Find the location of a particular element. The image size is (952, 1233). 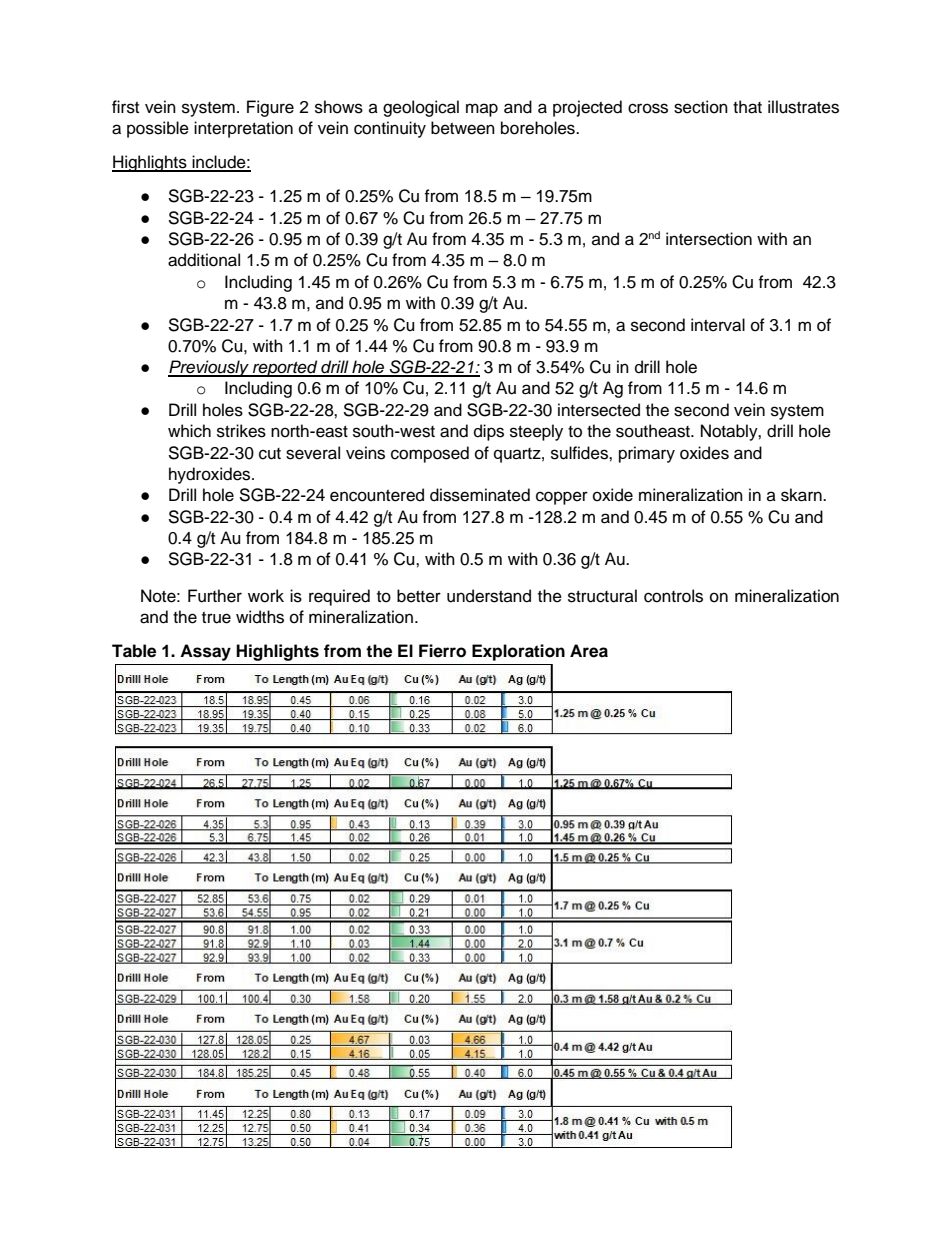

composed is located at coordinates (430, 454).
